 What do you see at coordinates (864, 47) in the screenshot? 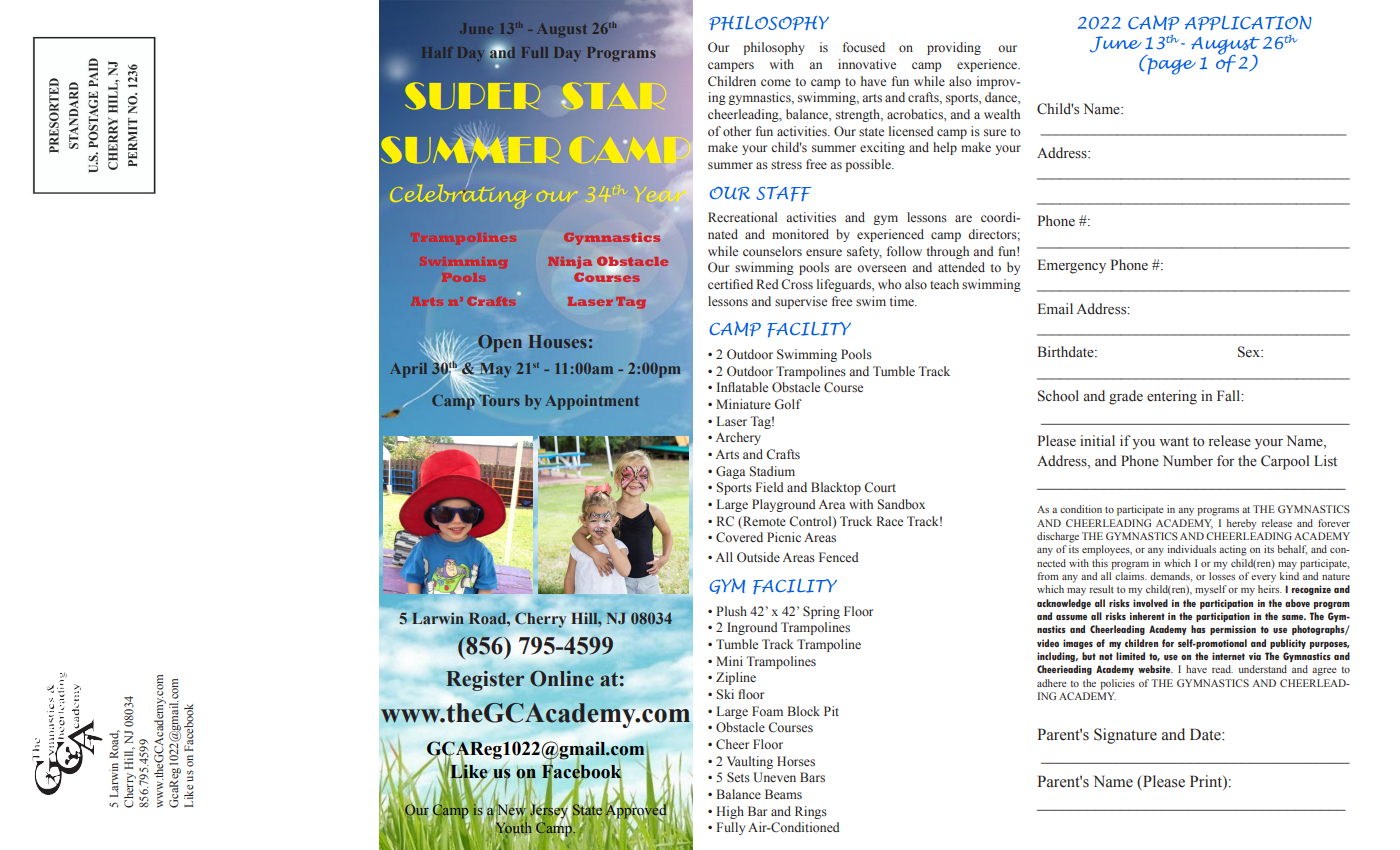
I see `focused` at bounding box center [864, 47].
